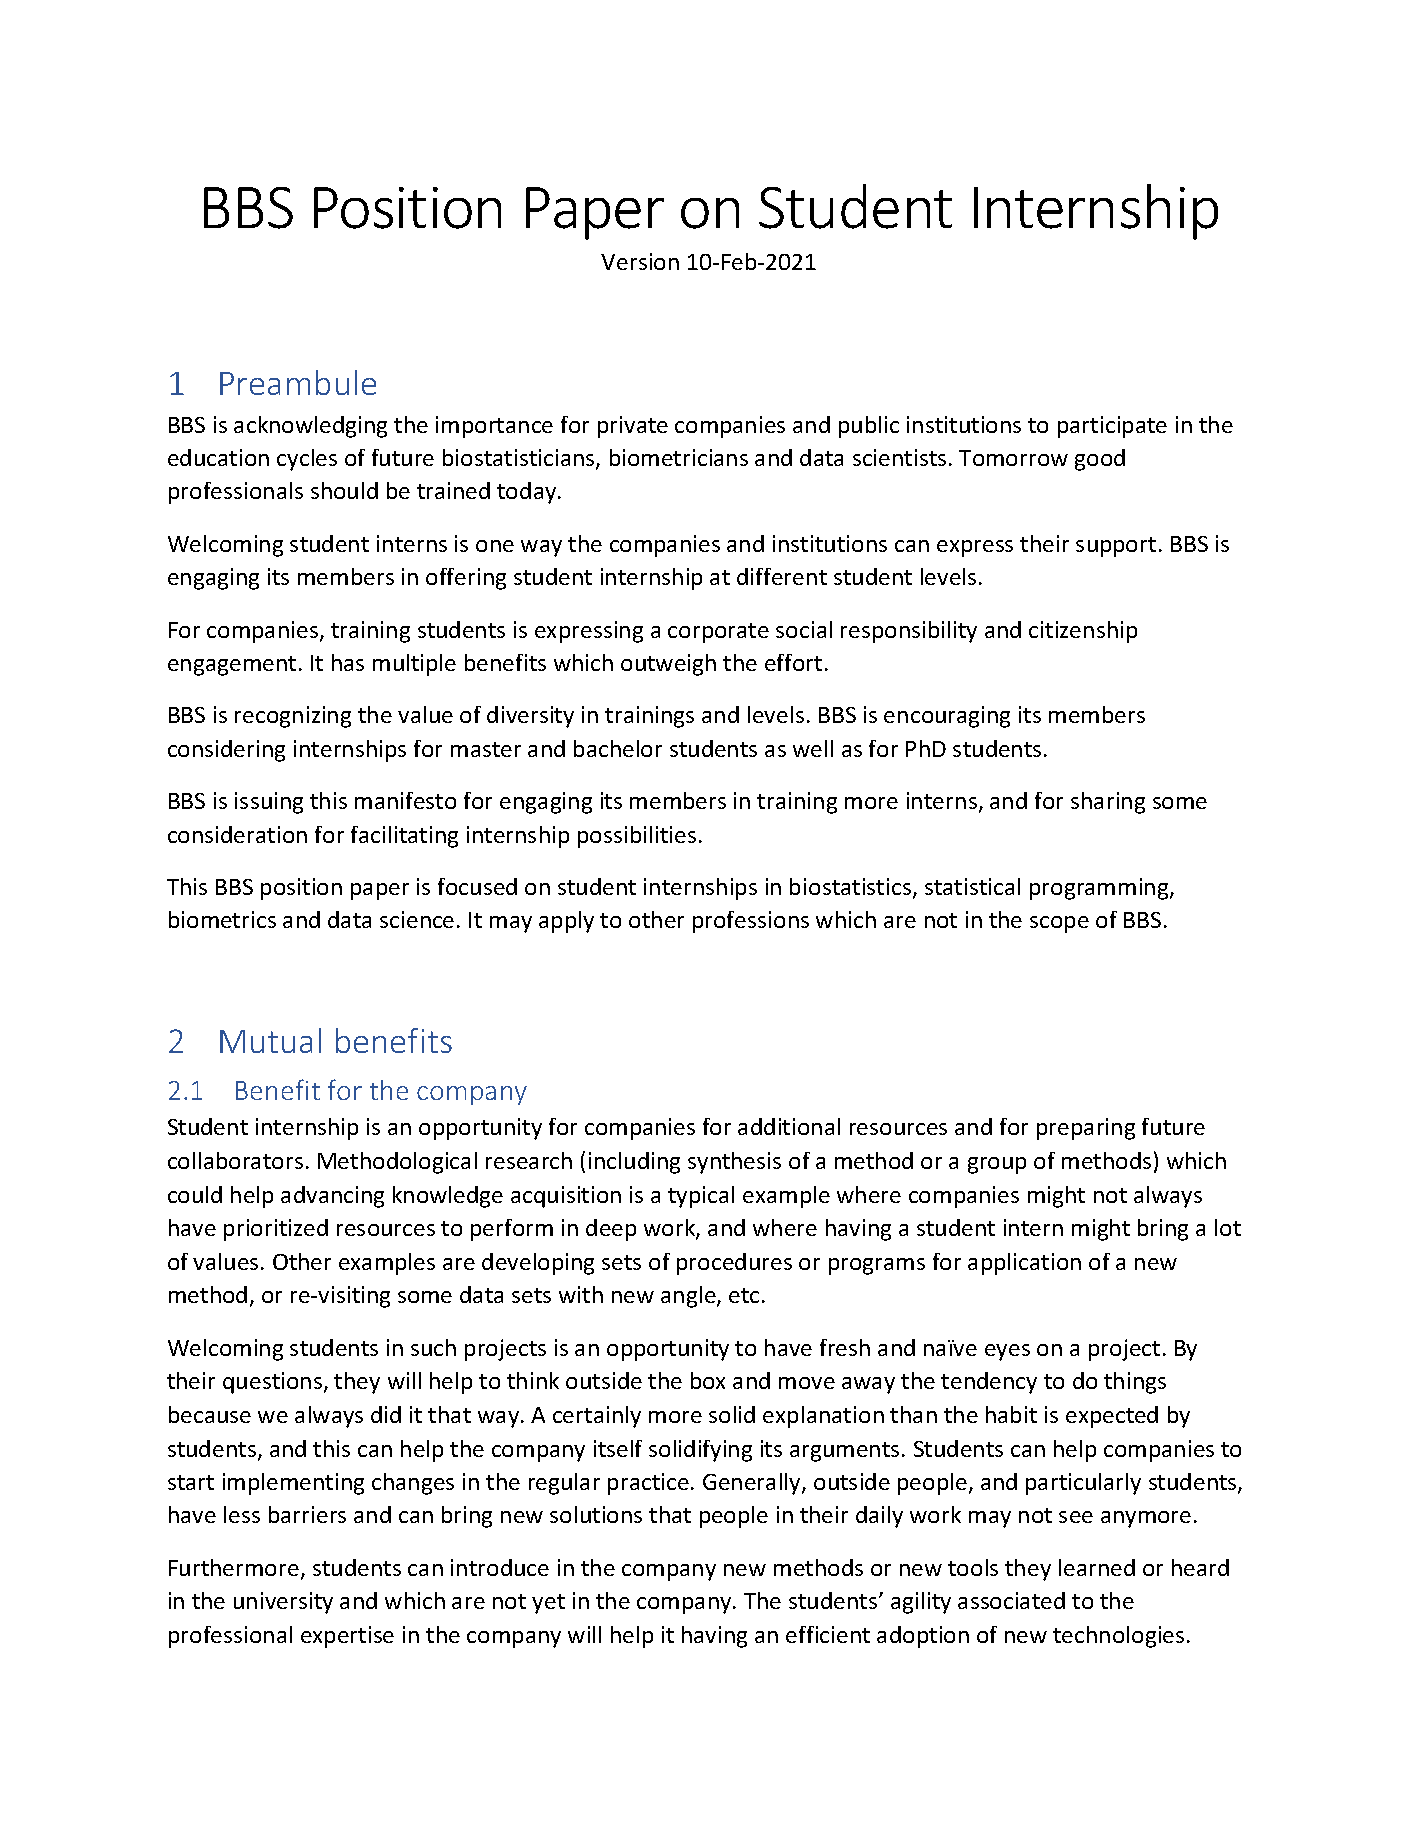 The height and width of the image is (1837, 1420). What do you see at coordinates (310, 427) in the image?
I see `acknowledging` at bounding box center [310, 427].
